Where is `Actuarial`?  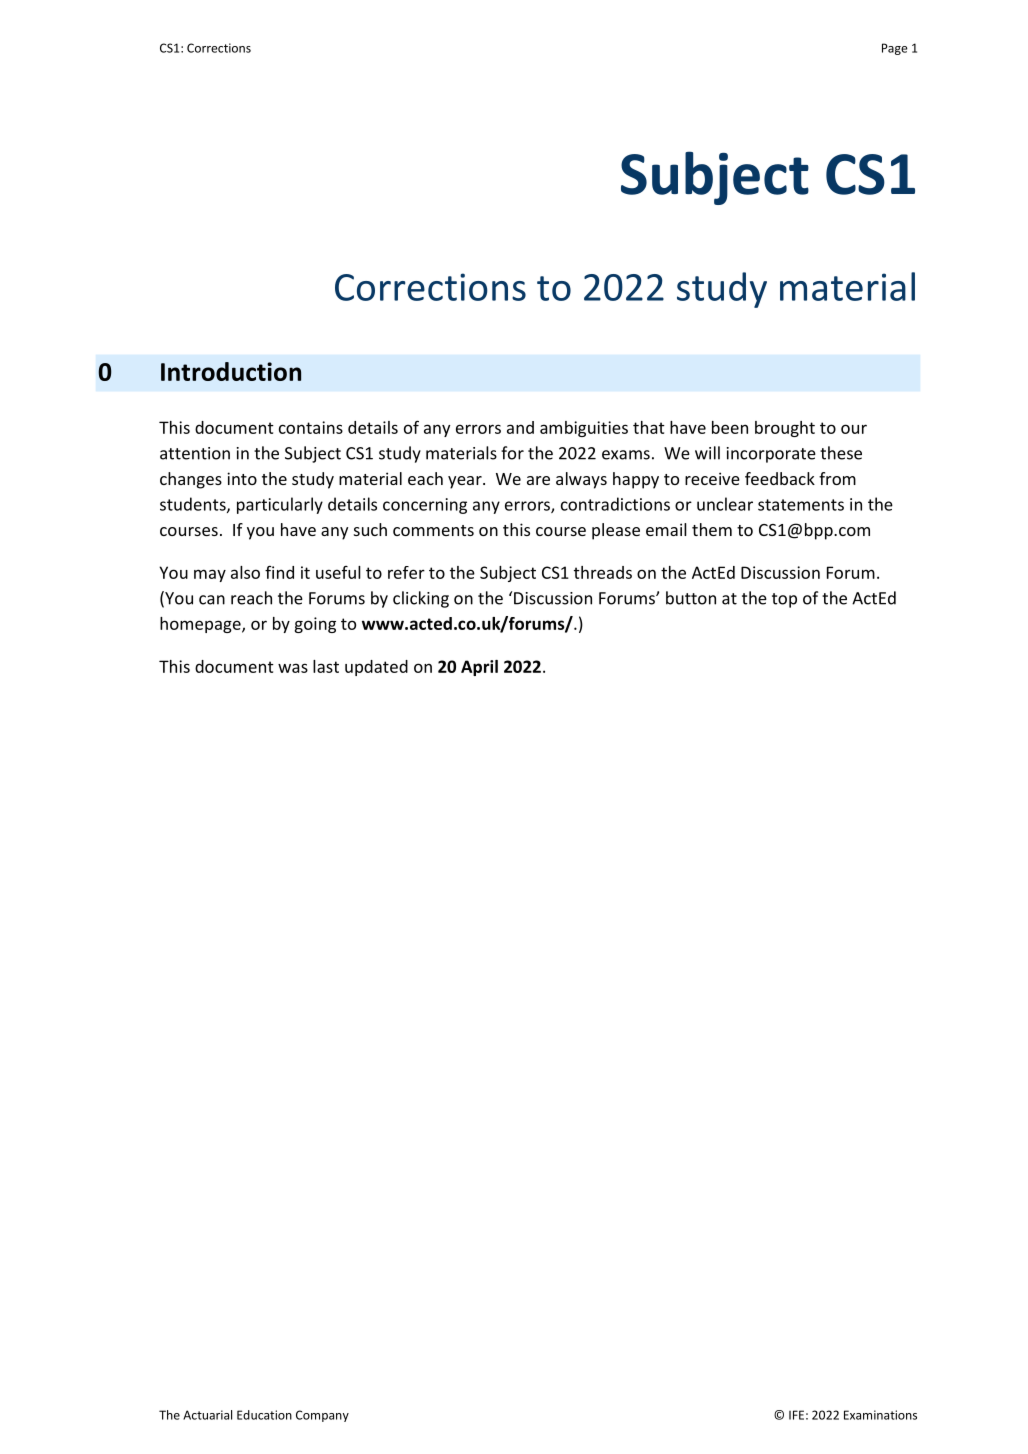 Actuarial is located at coordinates (207, 1415).
